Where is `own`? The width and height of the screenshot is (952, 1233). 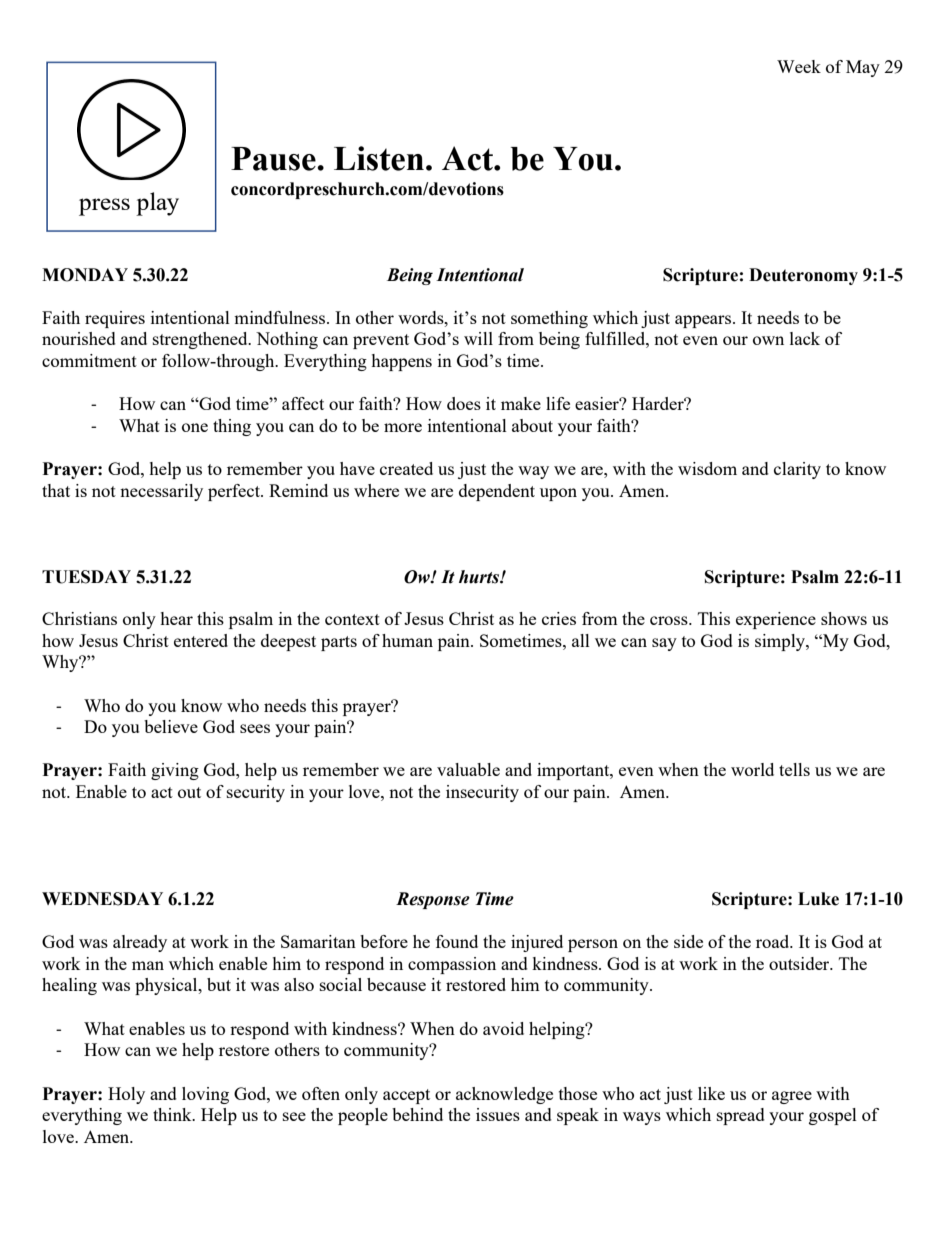 own is located at coordinates (768, 340).
